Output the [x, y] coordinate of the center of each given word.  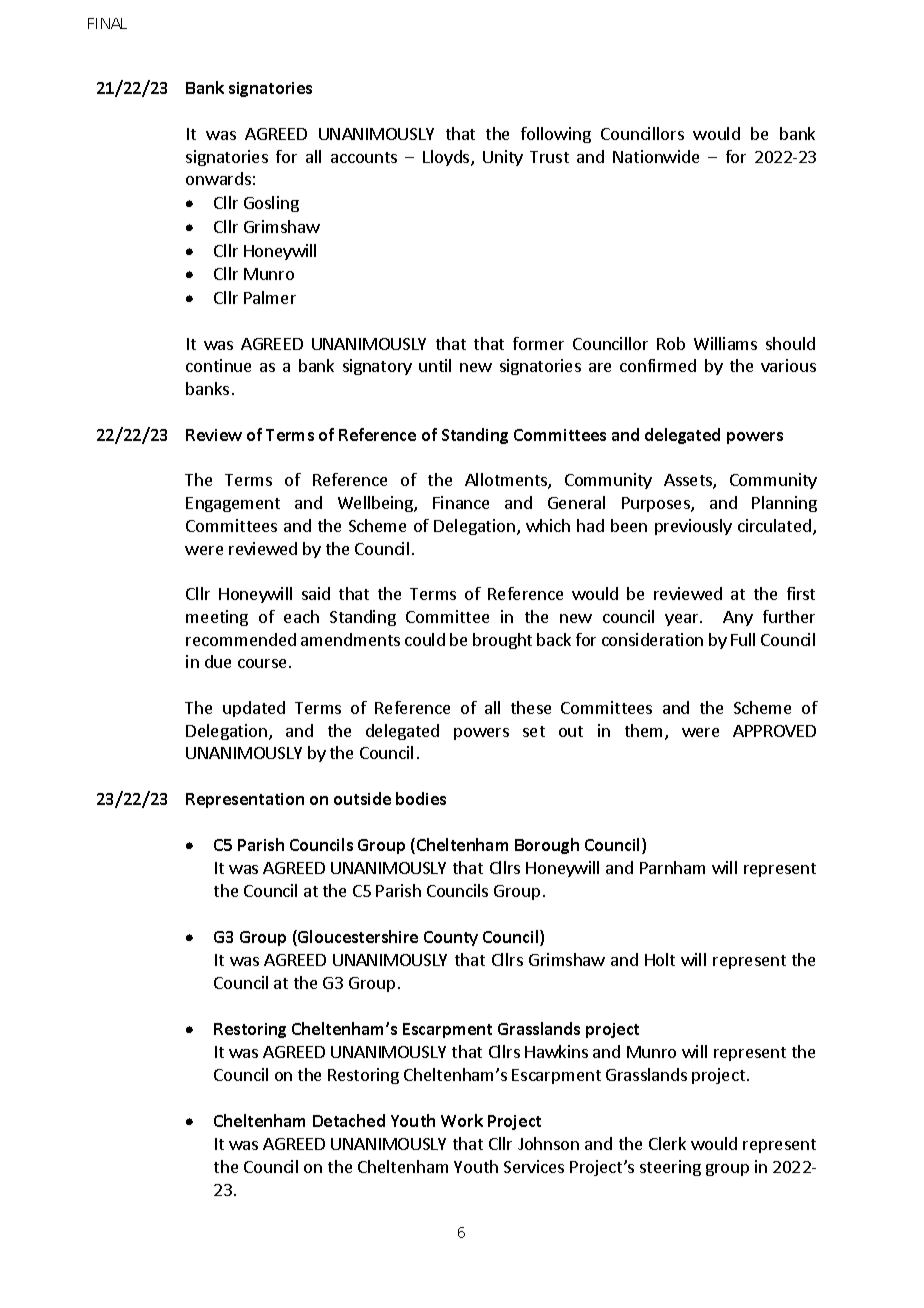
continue [218, 365]
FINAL [107, 23]
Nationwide [656, 156]
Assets [689, 481]
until [435, 365]
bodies [421, 798]
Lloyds [447, 158]
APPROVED [774, 731]
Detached [349, 1120]
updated [254, 709]
